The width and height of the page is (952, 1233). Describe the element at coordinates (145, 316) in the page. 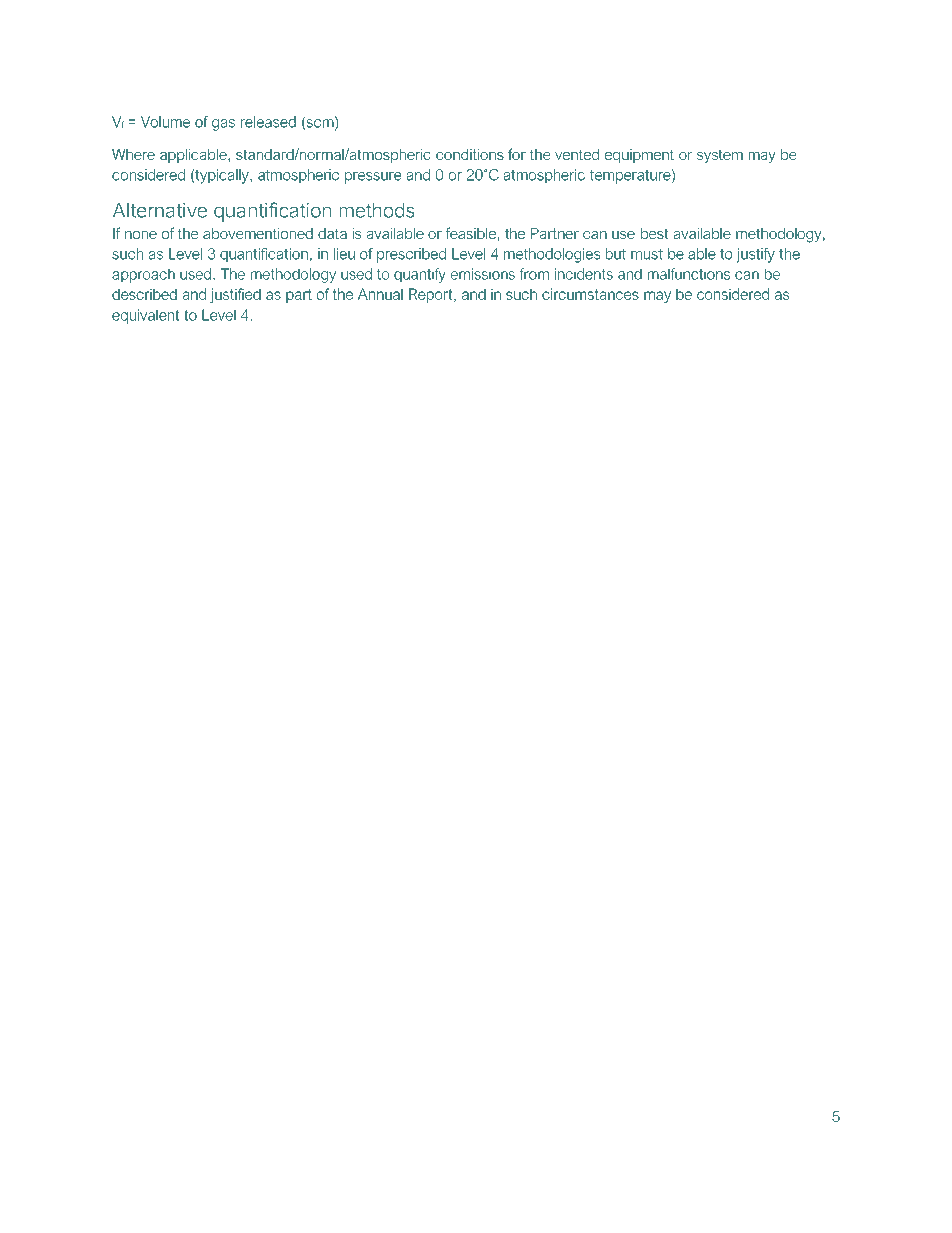

I see `equivalent` at that location.
